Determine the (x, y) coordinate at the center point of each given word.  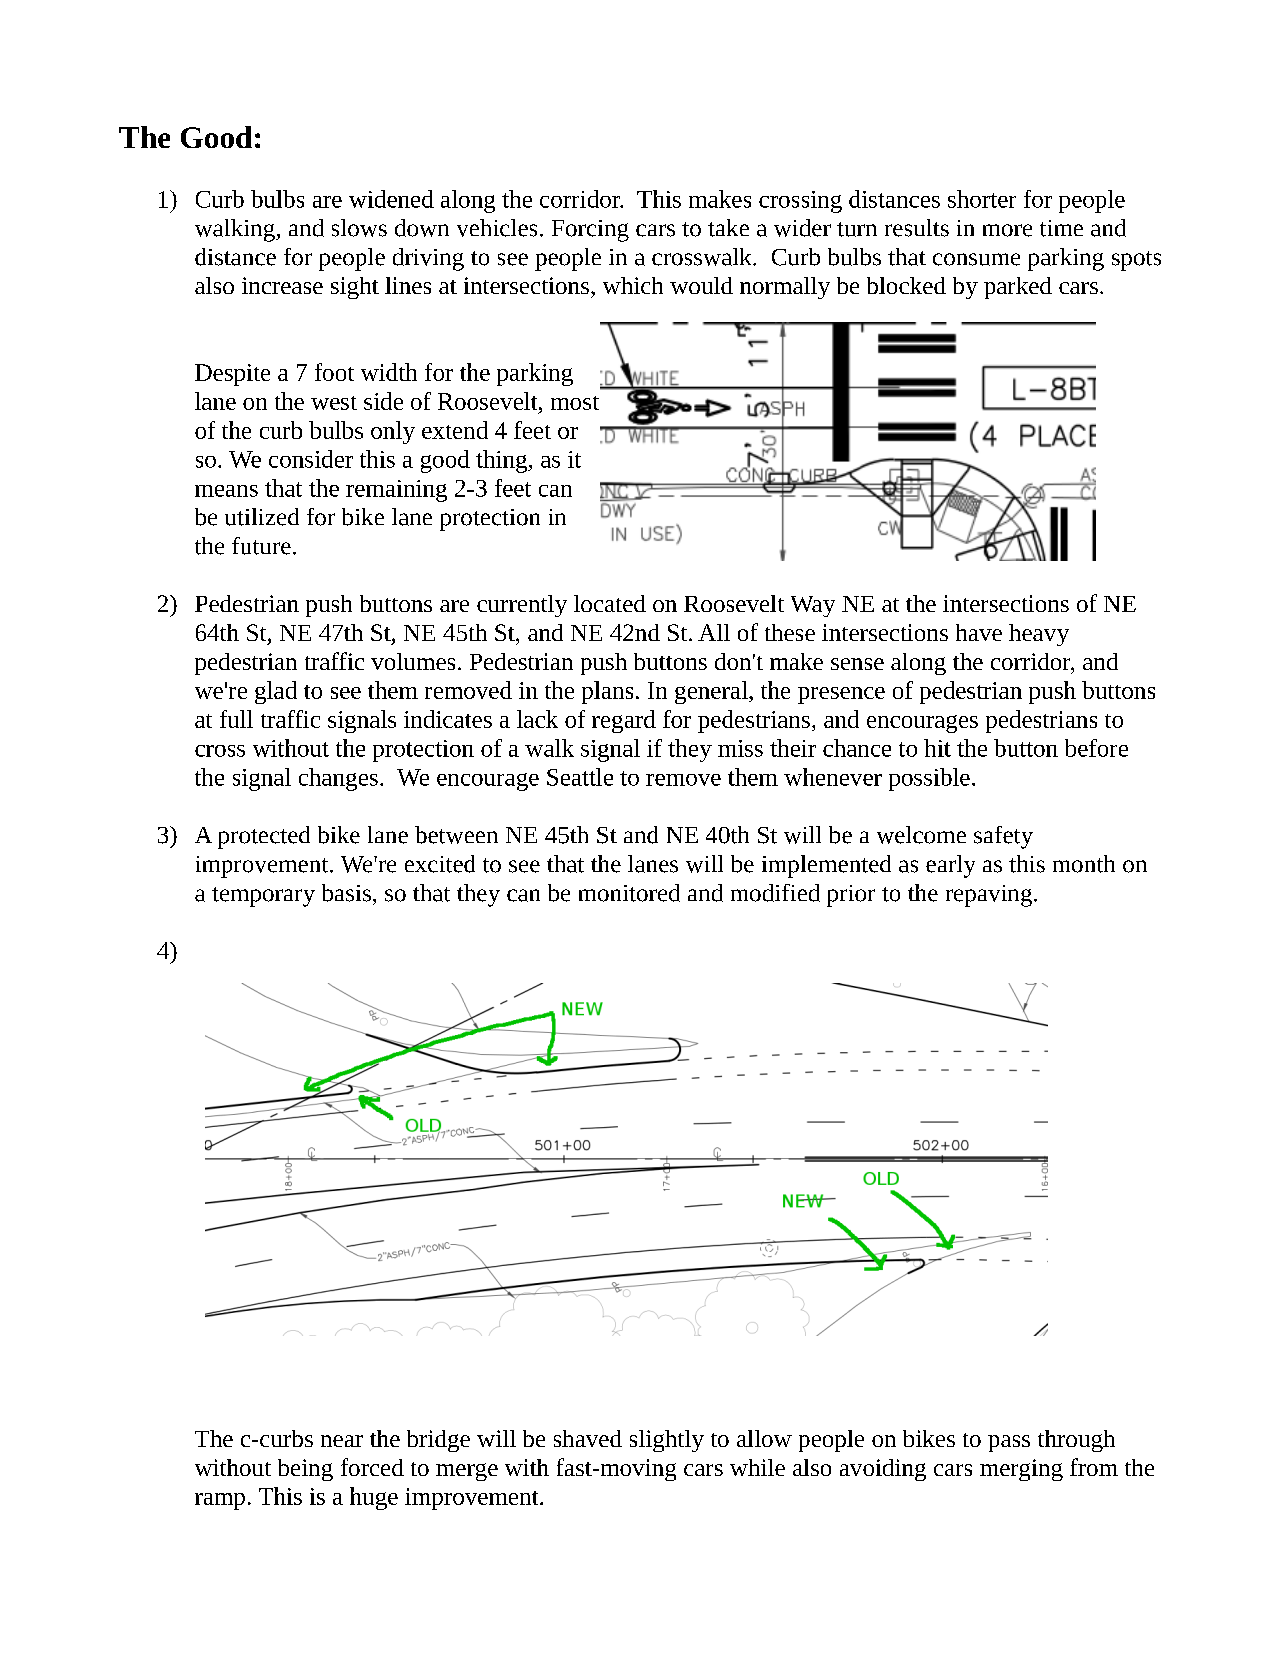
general (712, 692)
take (728, 228)
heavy (1039, 635)
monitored (629, 893)
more (1007, 230)
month (1084, 864)
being (305, 1470)
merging (1021, 1470)
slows (359, 228)
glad (276, 692)
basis (346, 893)
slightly (667, 1441)
